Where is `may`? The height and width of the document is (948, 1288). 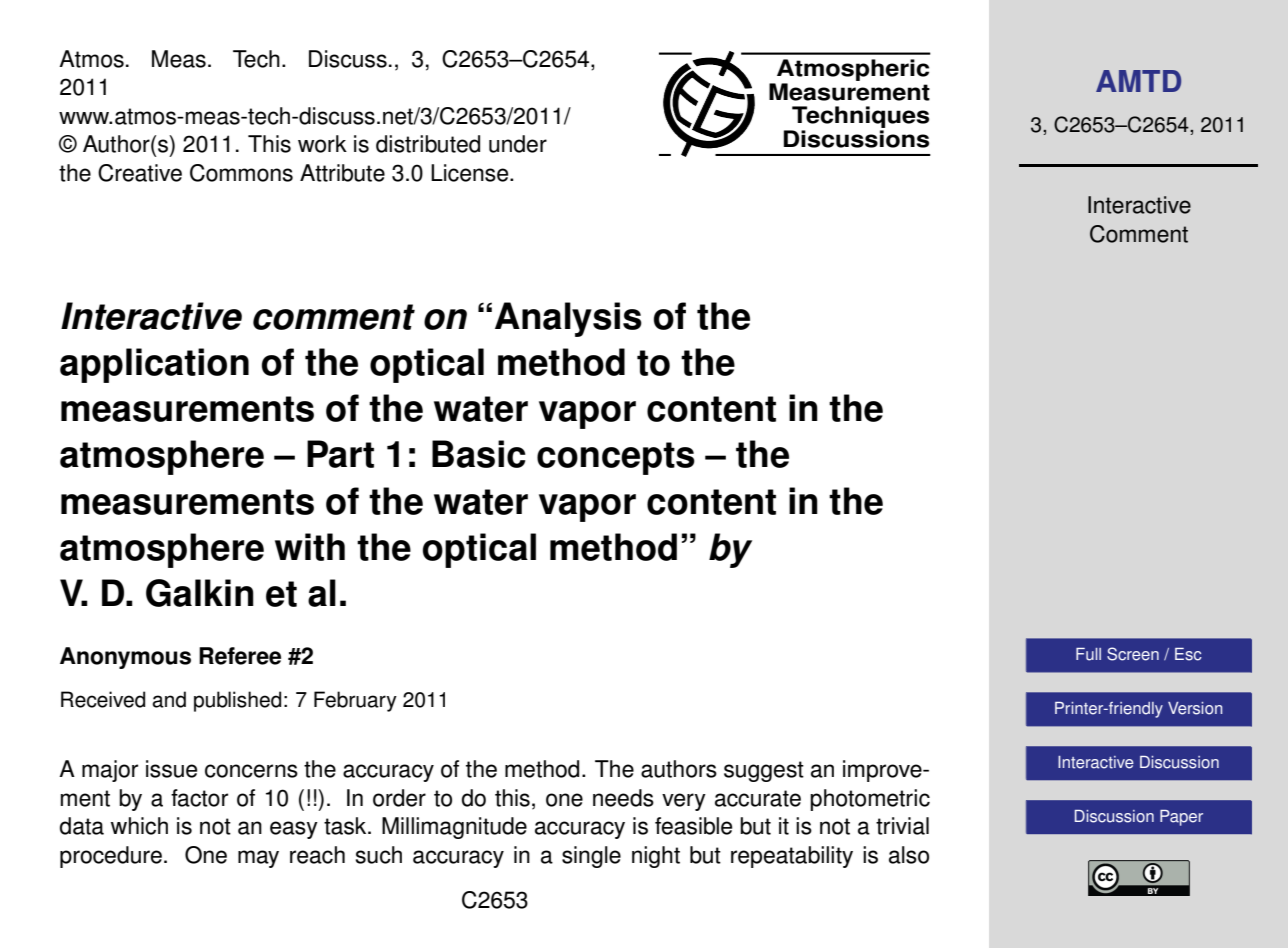 may is located at coordinates (258, 859).
